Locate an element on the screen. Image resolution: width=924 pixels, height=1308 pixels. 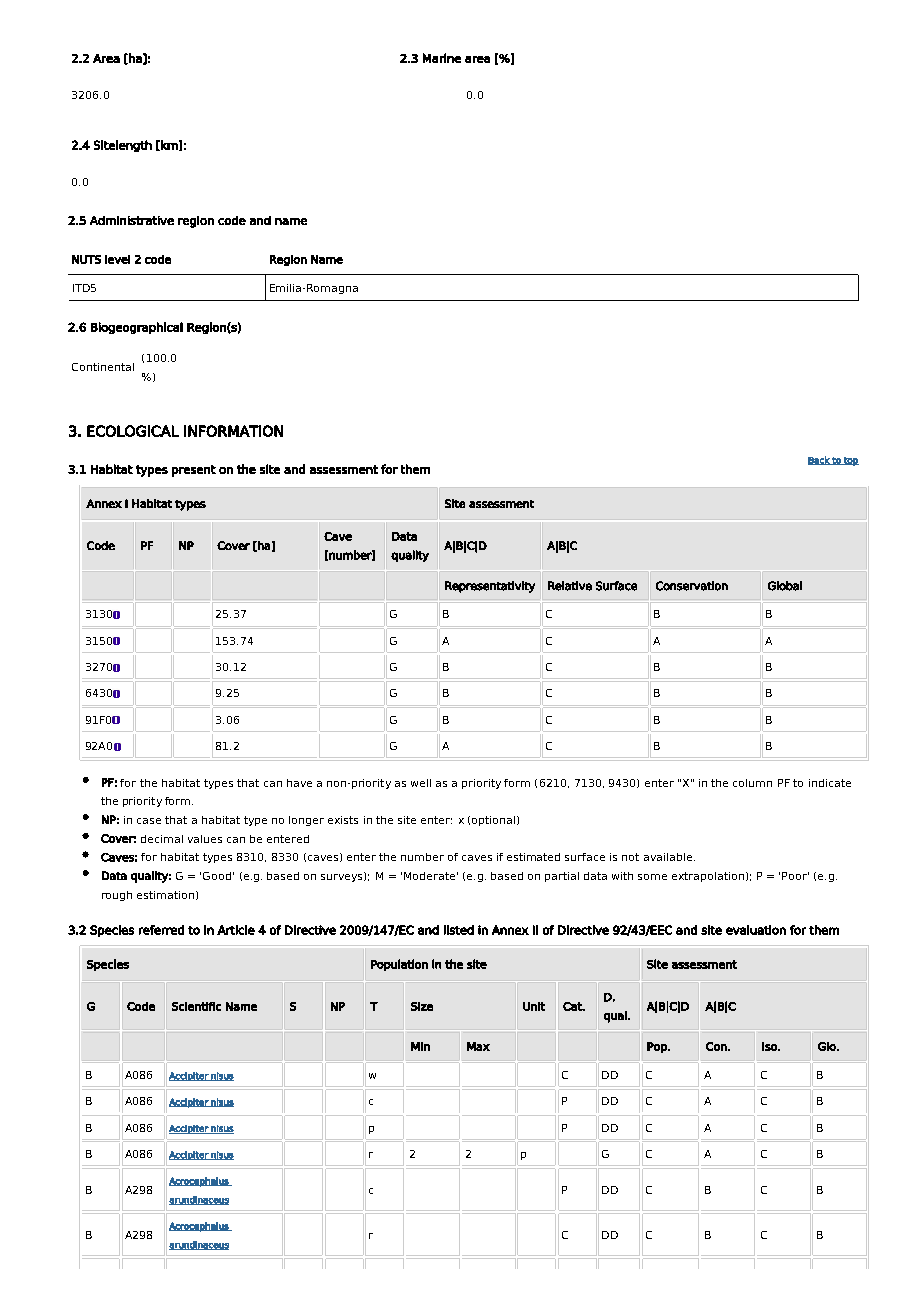
top is located at coordinates (850, 461).
